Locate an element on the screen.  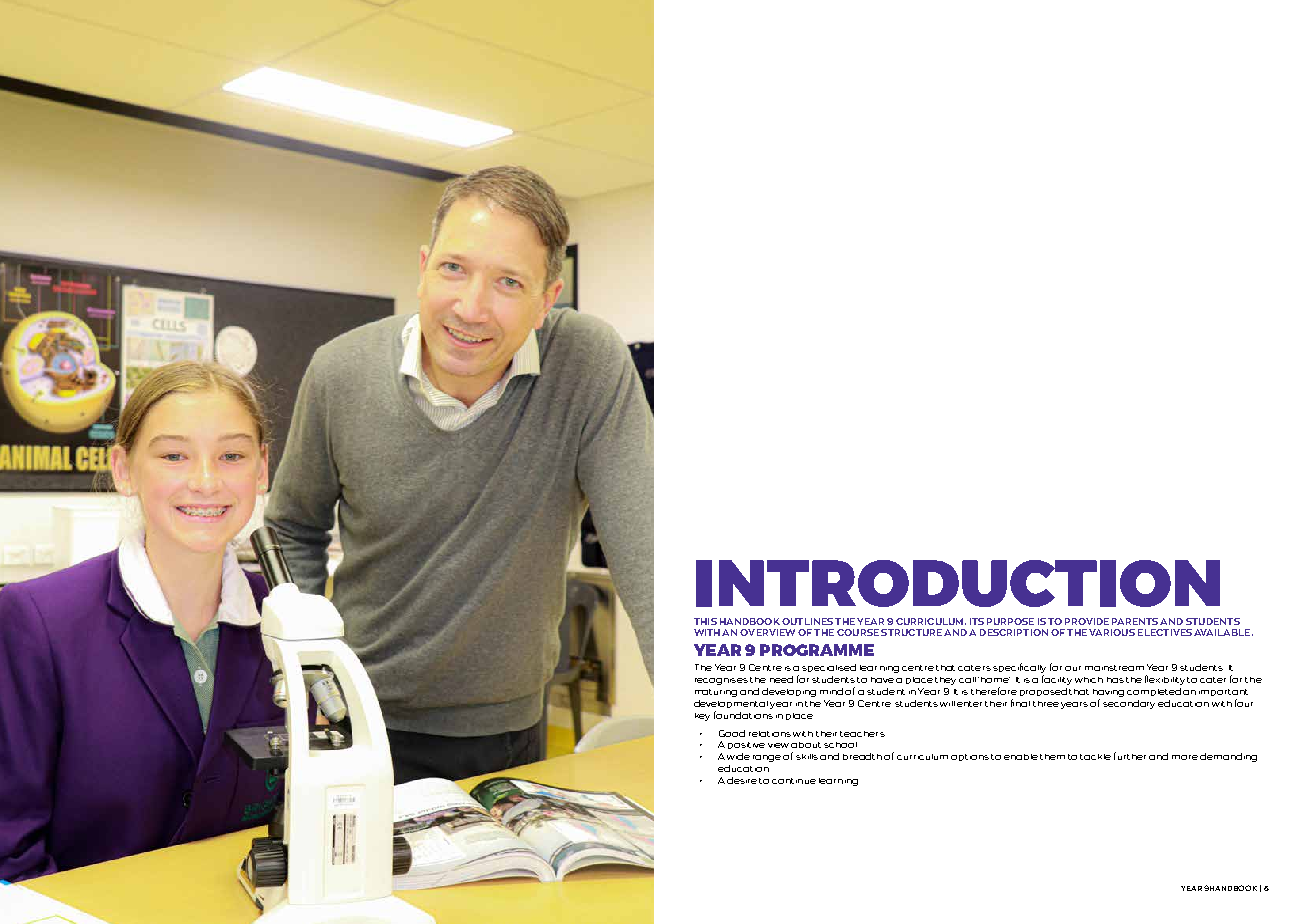
four is located at coordinates (1244, 703).
